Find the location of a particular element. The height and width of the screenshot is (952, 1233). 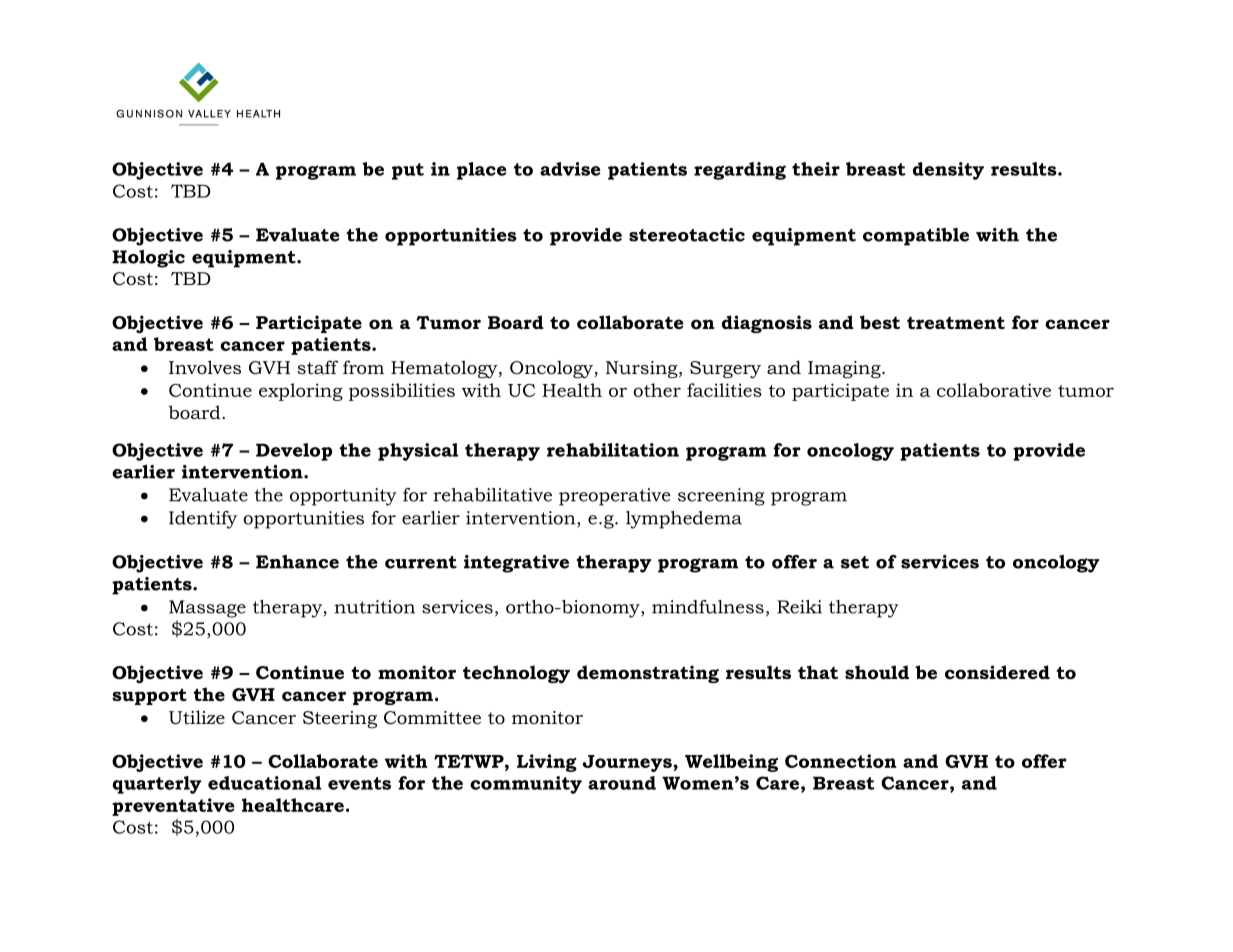

density is located at coordinates (948, 171).
